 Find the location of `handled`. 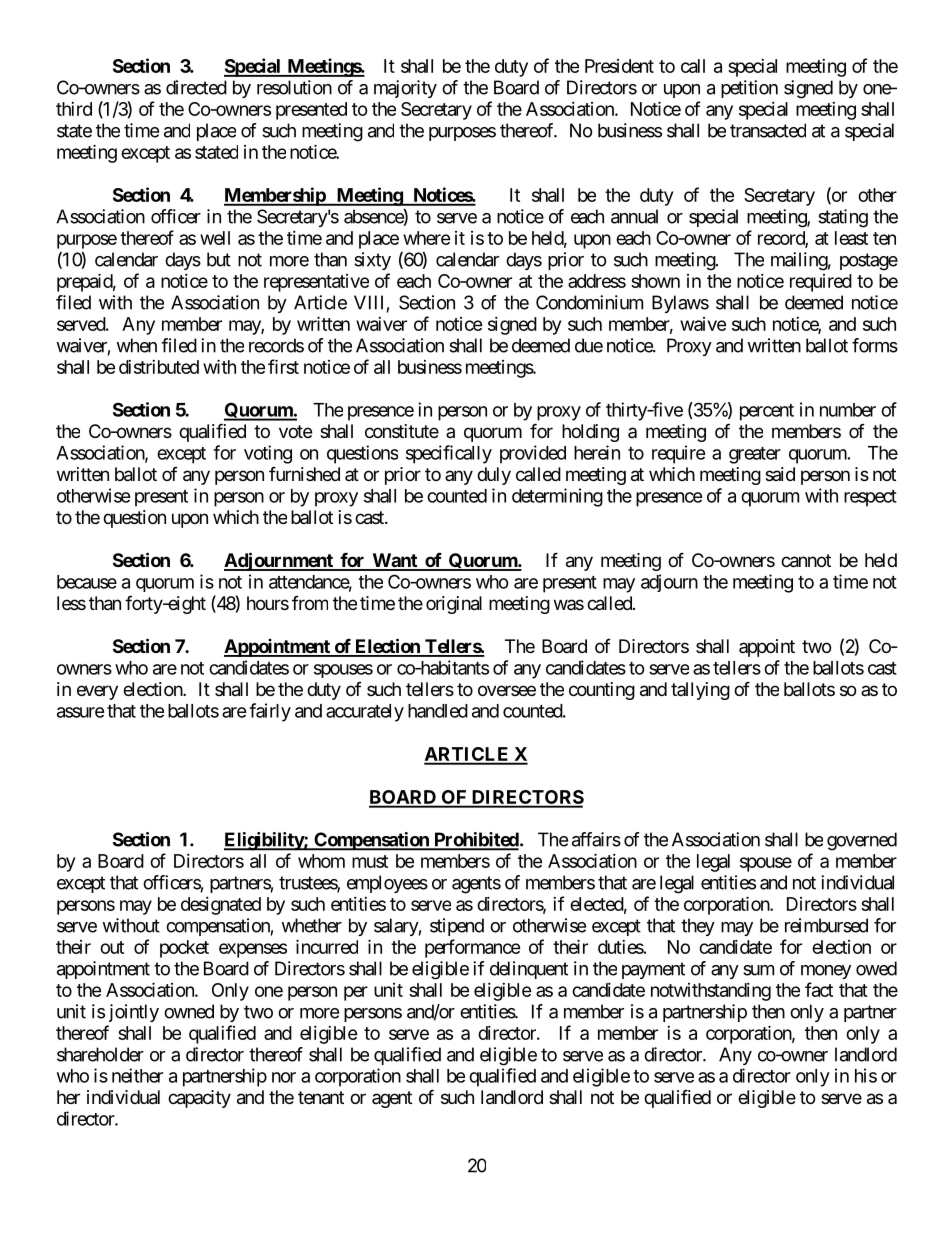

handled is located at coordinates (438, 711).
